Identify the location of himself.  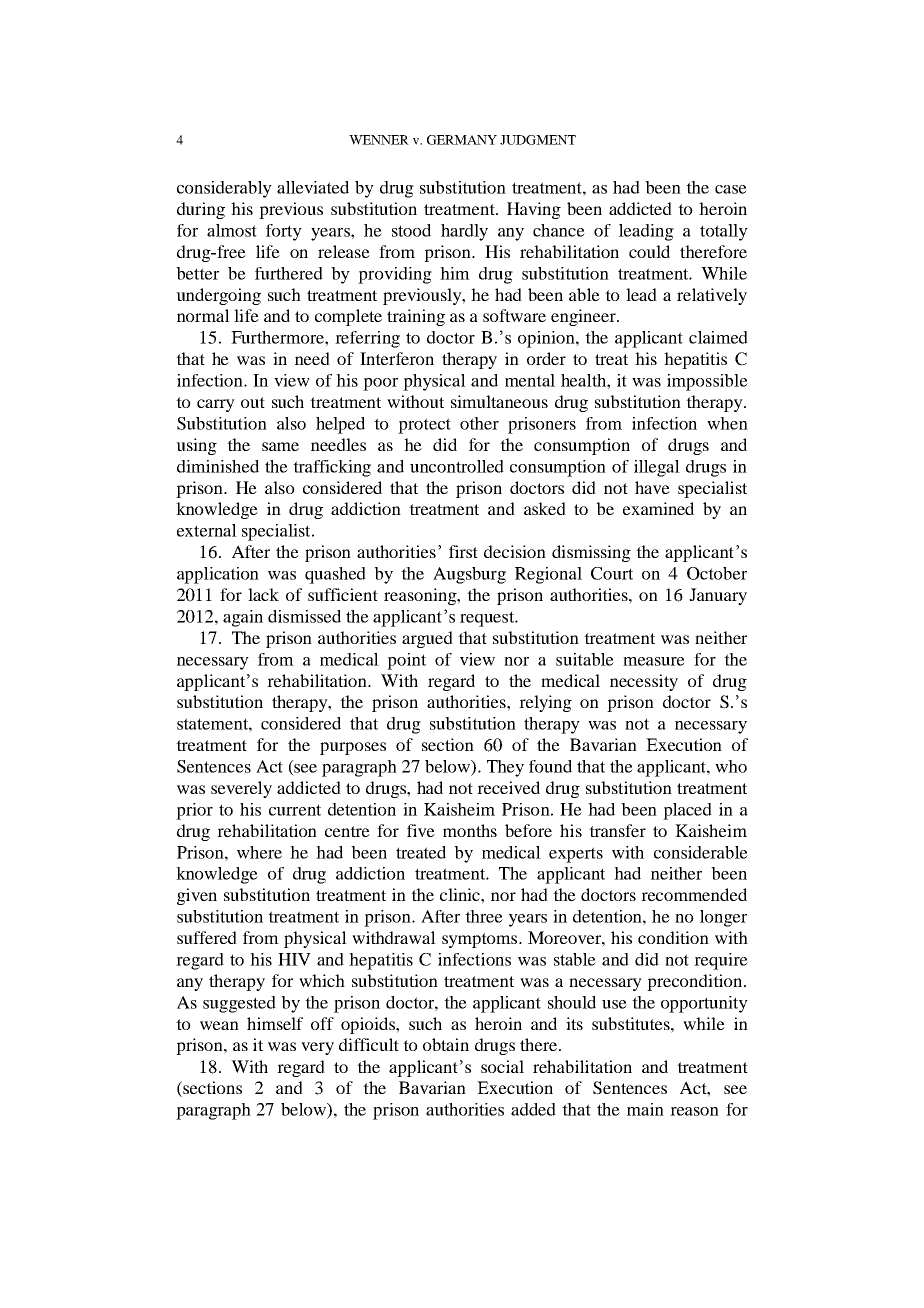
(275, 1023).
